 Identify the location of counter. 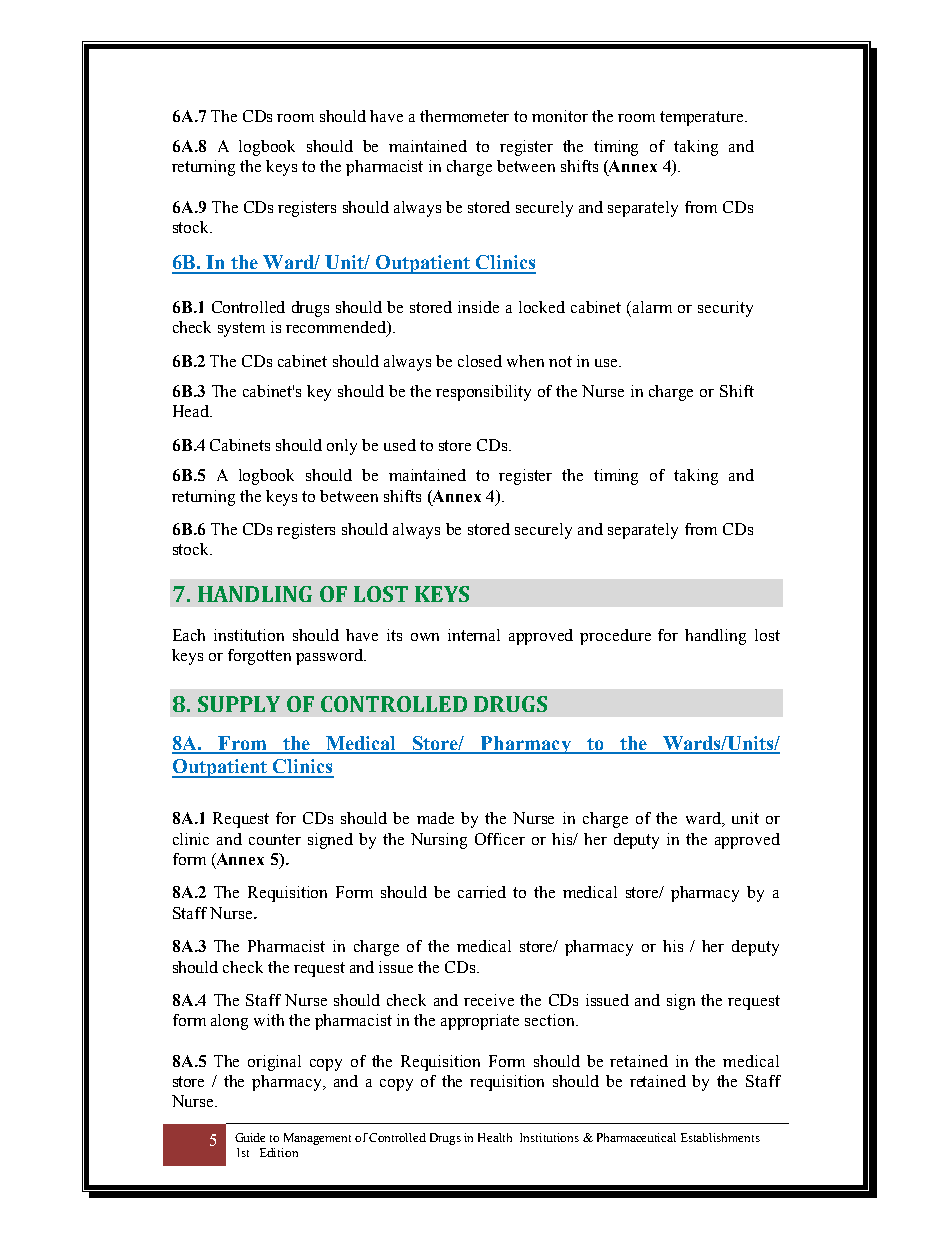
(275, 839).
